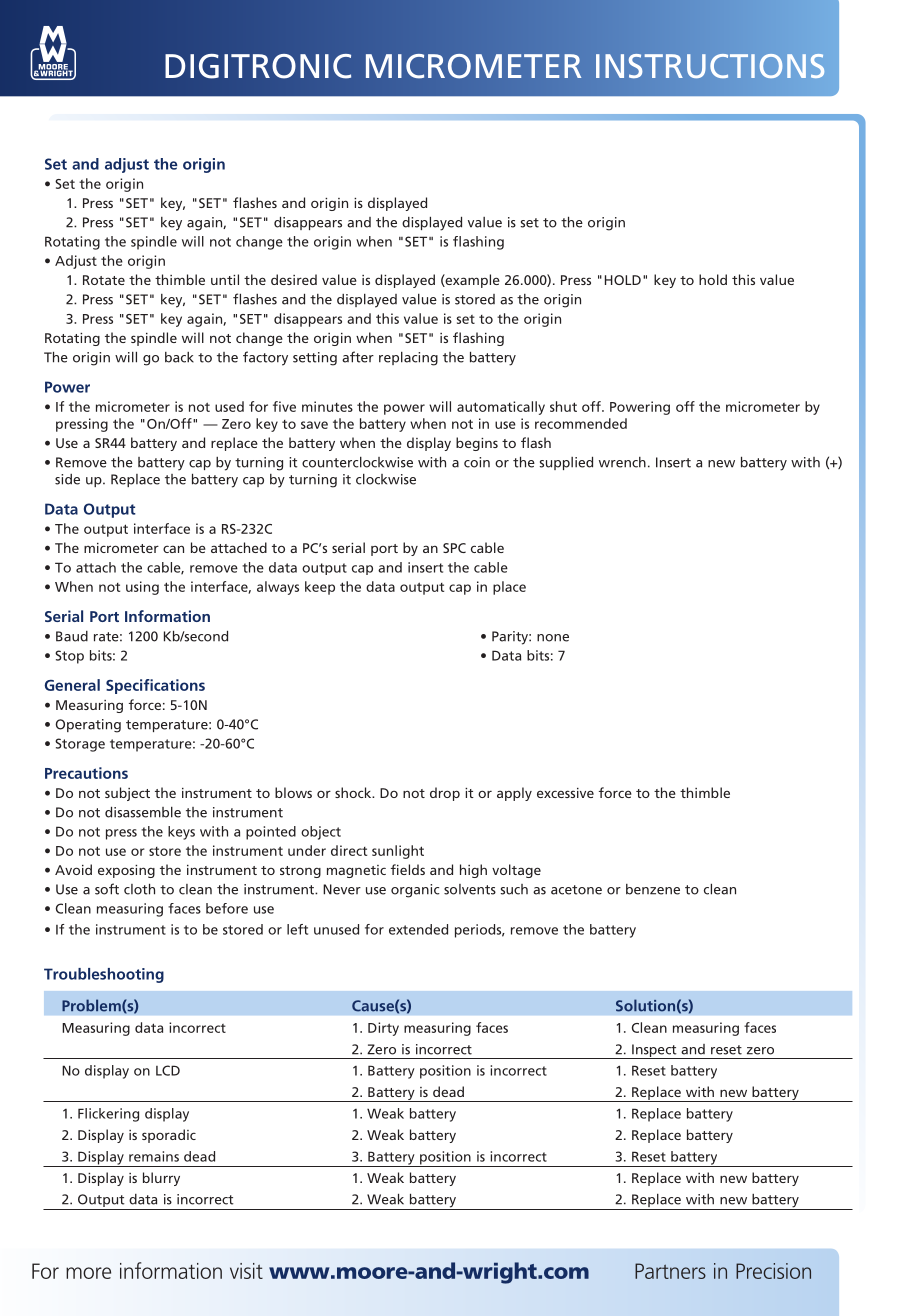  I want to click on benzene, so click(653, 889).
